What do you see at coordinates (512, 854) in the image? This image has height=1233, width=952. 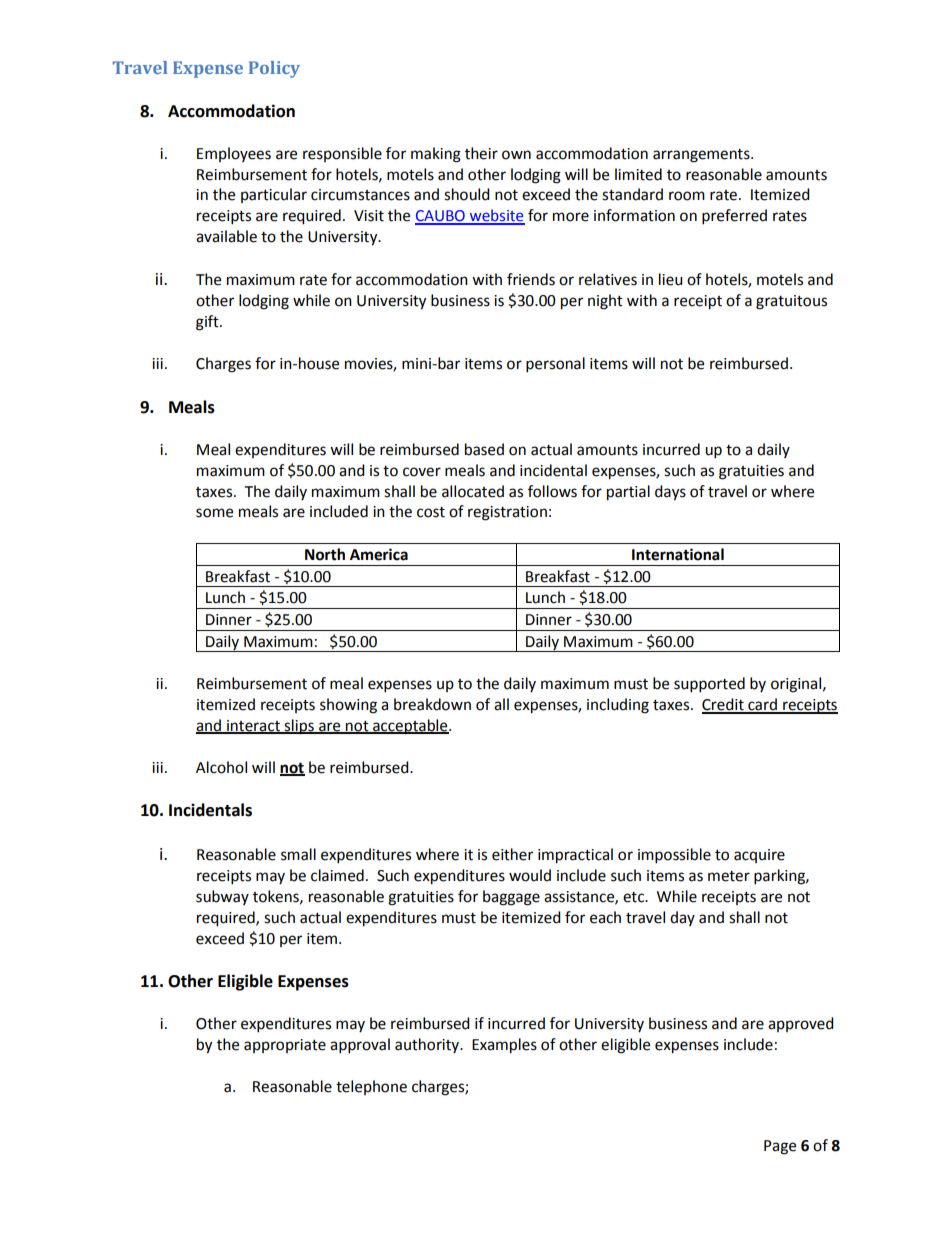 I see `either` at bounding box center [512, 854].
